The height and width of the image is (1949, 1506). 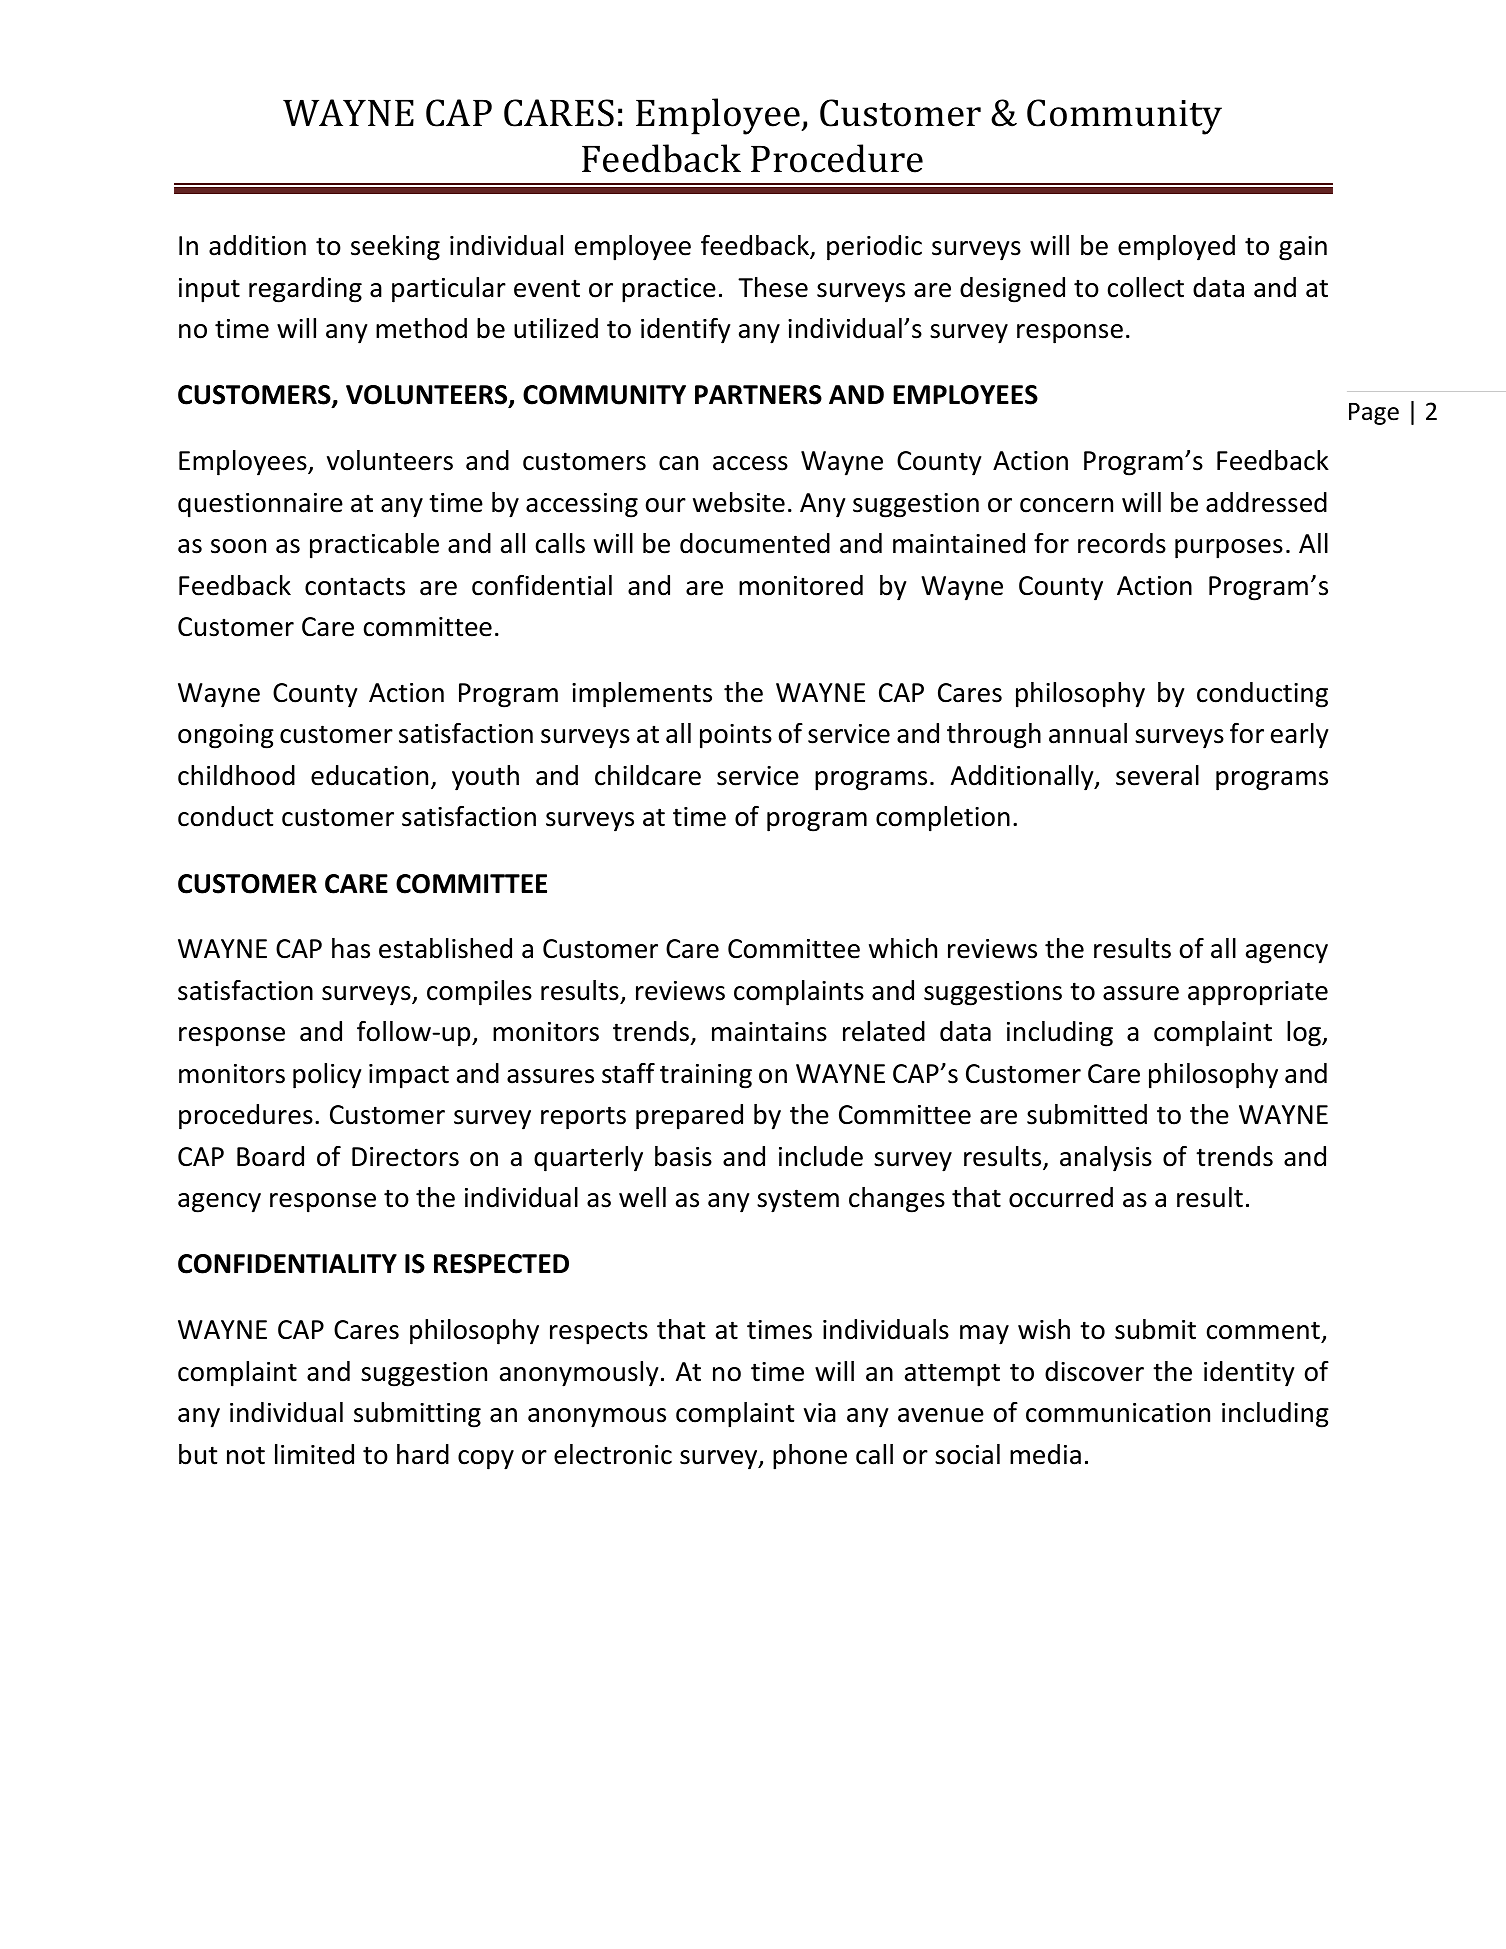 I want to click on via, so click(x=820, y=1413).
